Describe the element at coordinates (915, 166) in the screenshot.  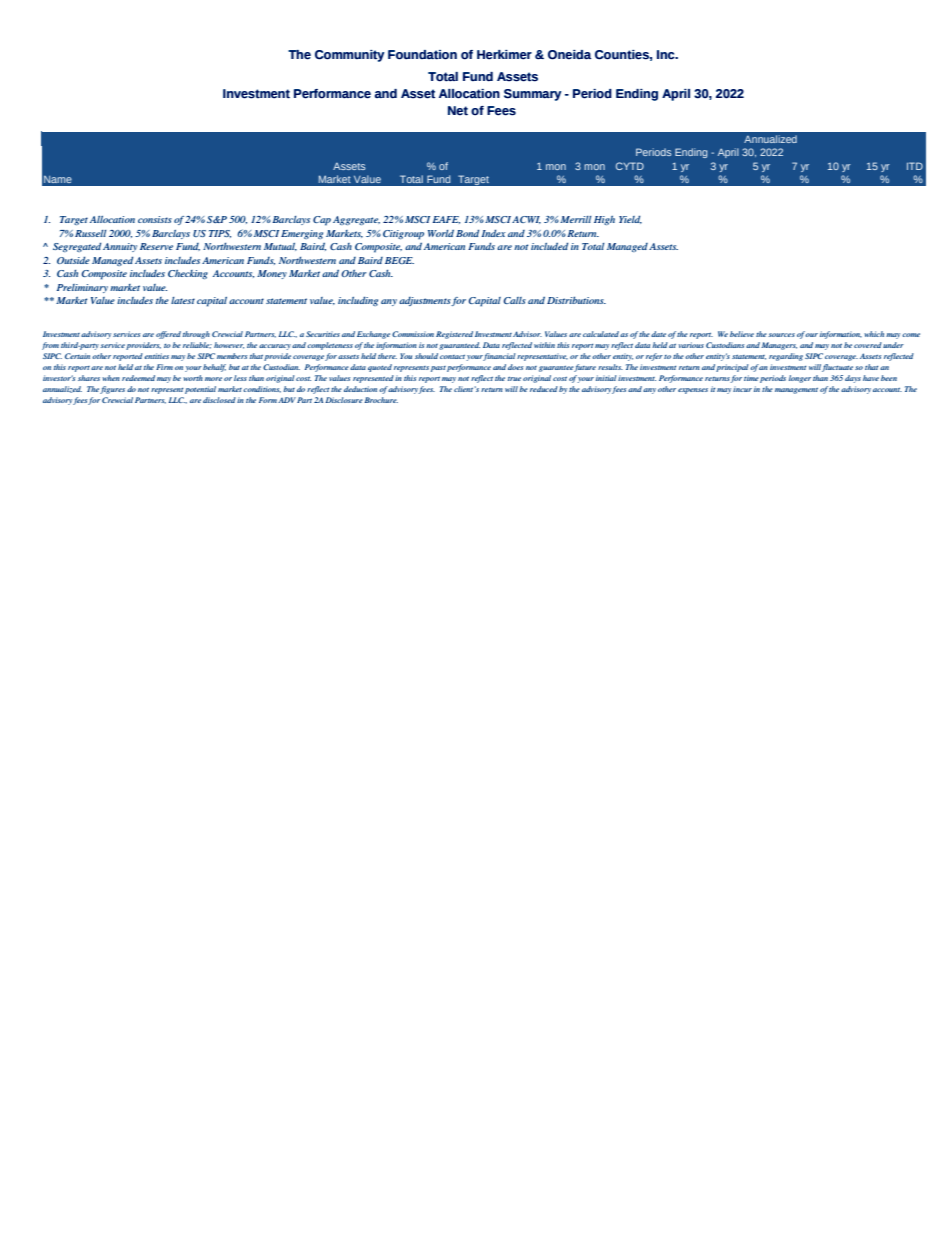
I see `ITD` at that location.
